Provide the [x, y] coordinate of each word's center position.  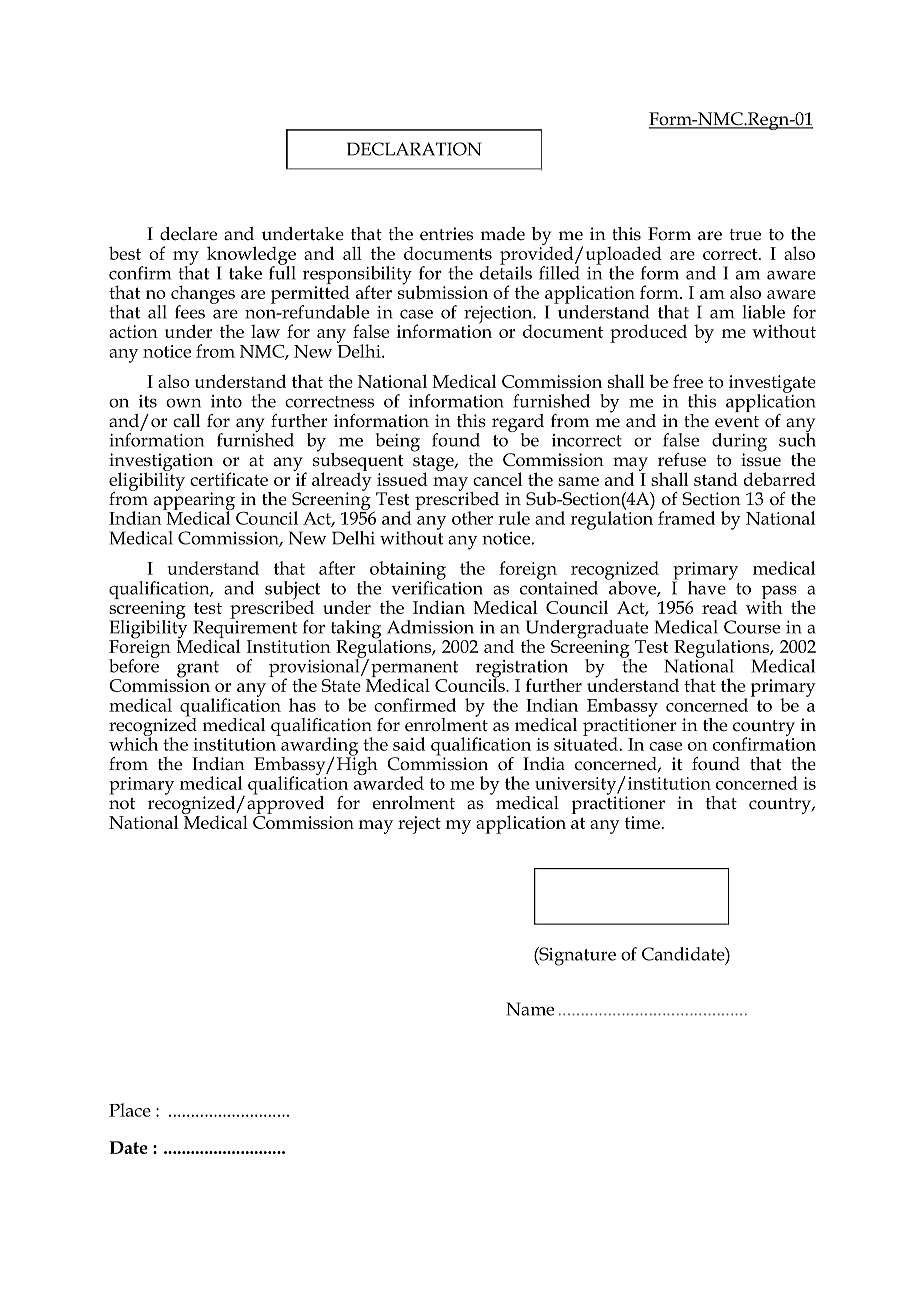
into [226, 401]
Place [130, 1110]
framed [686, 518]
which [133, 743]
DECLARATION [414, 149]
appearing [194, 501]
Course [752, 627]
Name [530, 1009]
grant [198, 670]
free [688, 381]
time [642, 822]
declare [188, 234]
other [472, 518]
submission [443, 291]
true [745, 235]
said [409, 744]
